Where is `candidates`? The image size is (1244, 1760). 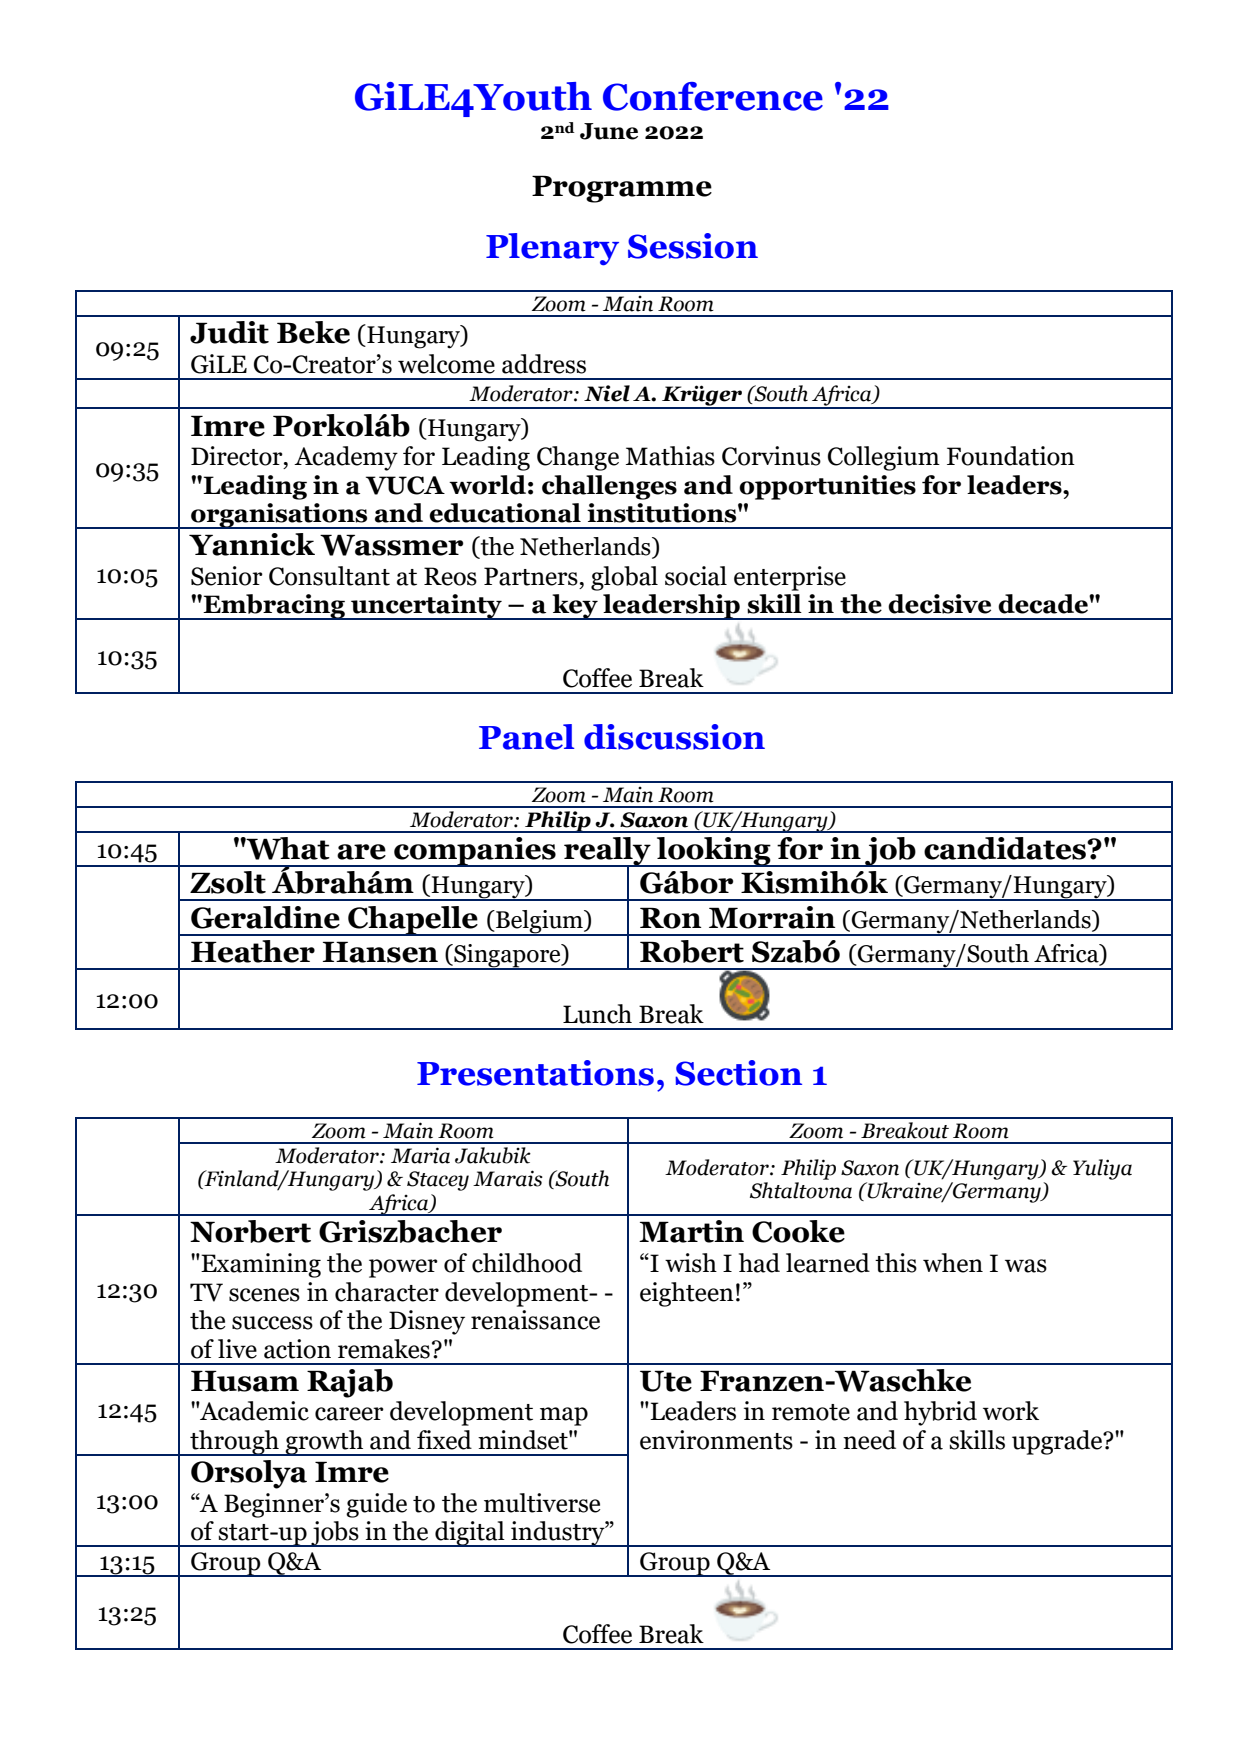
candidates is located at coordinates (1006, 848).
